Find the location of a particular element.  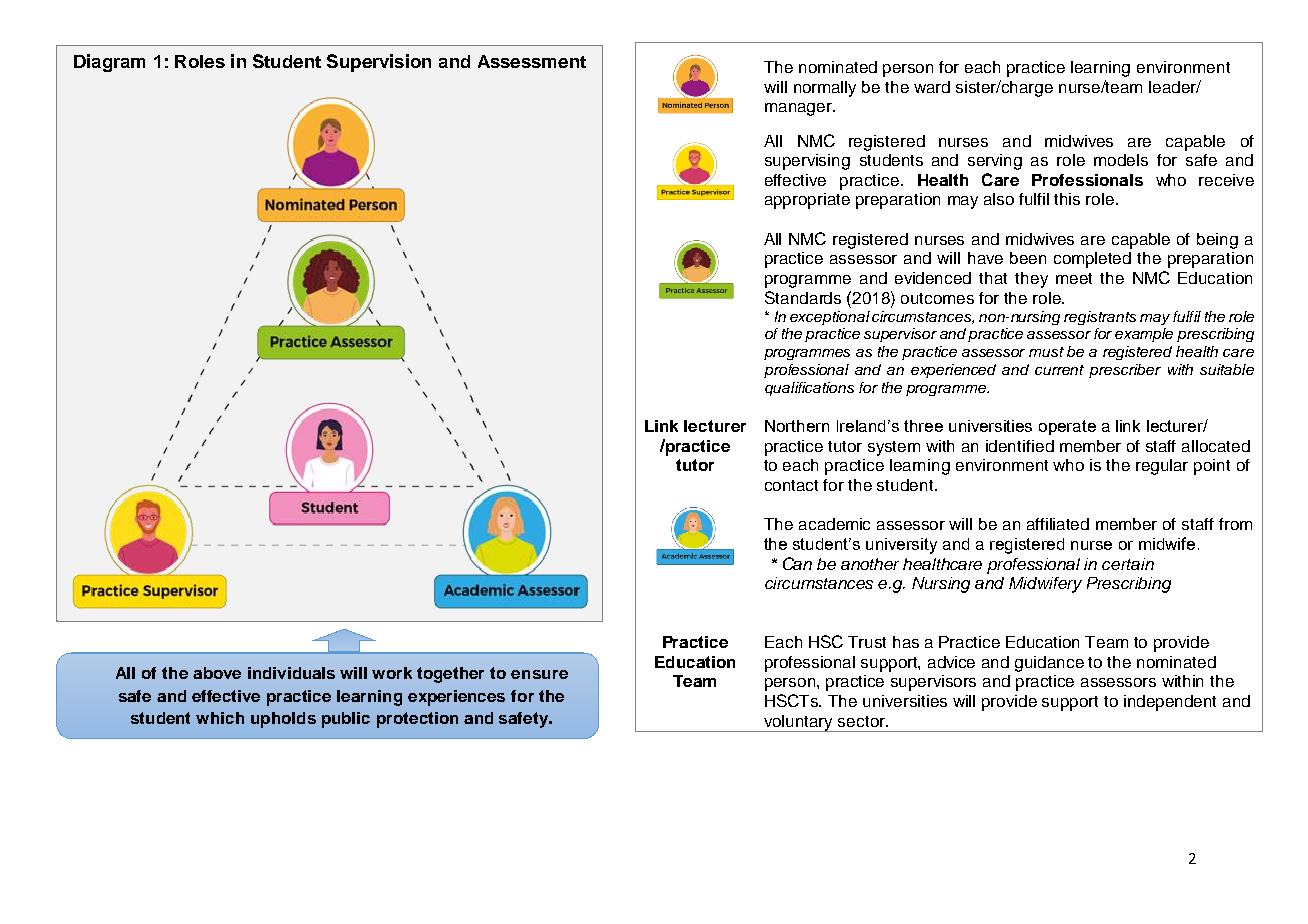

ward is located at coordinates (932, 87).
